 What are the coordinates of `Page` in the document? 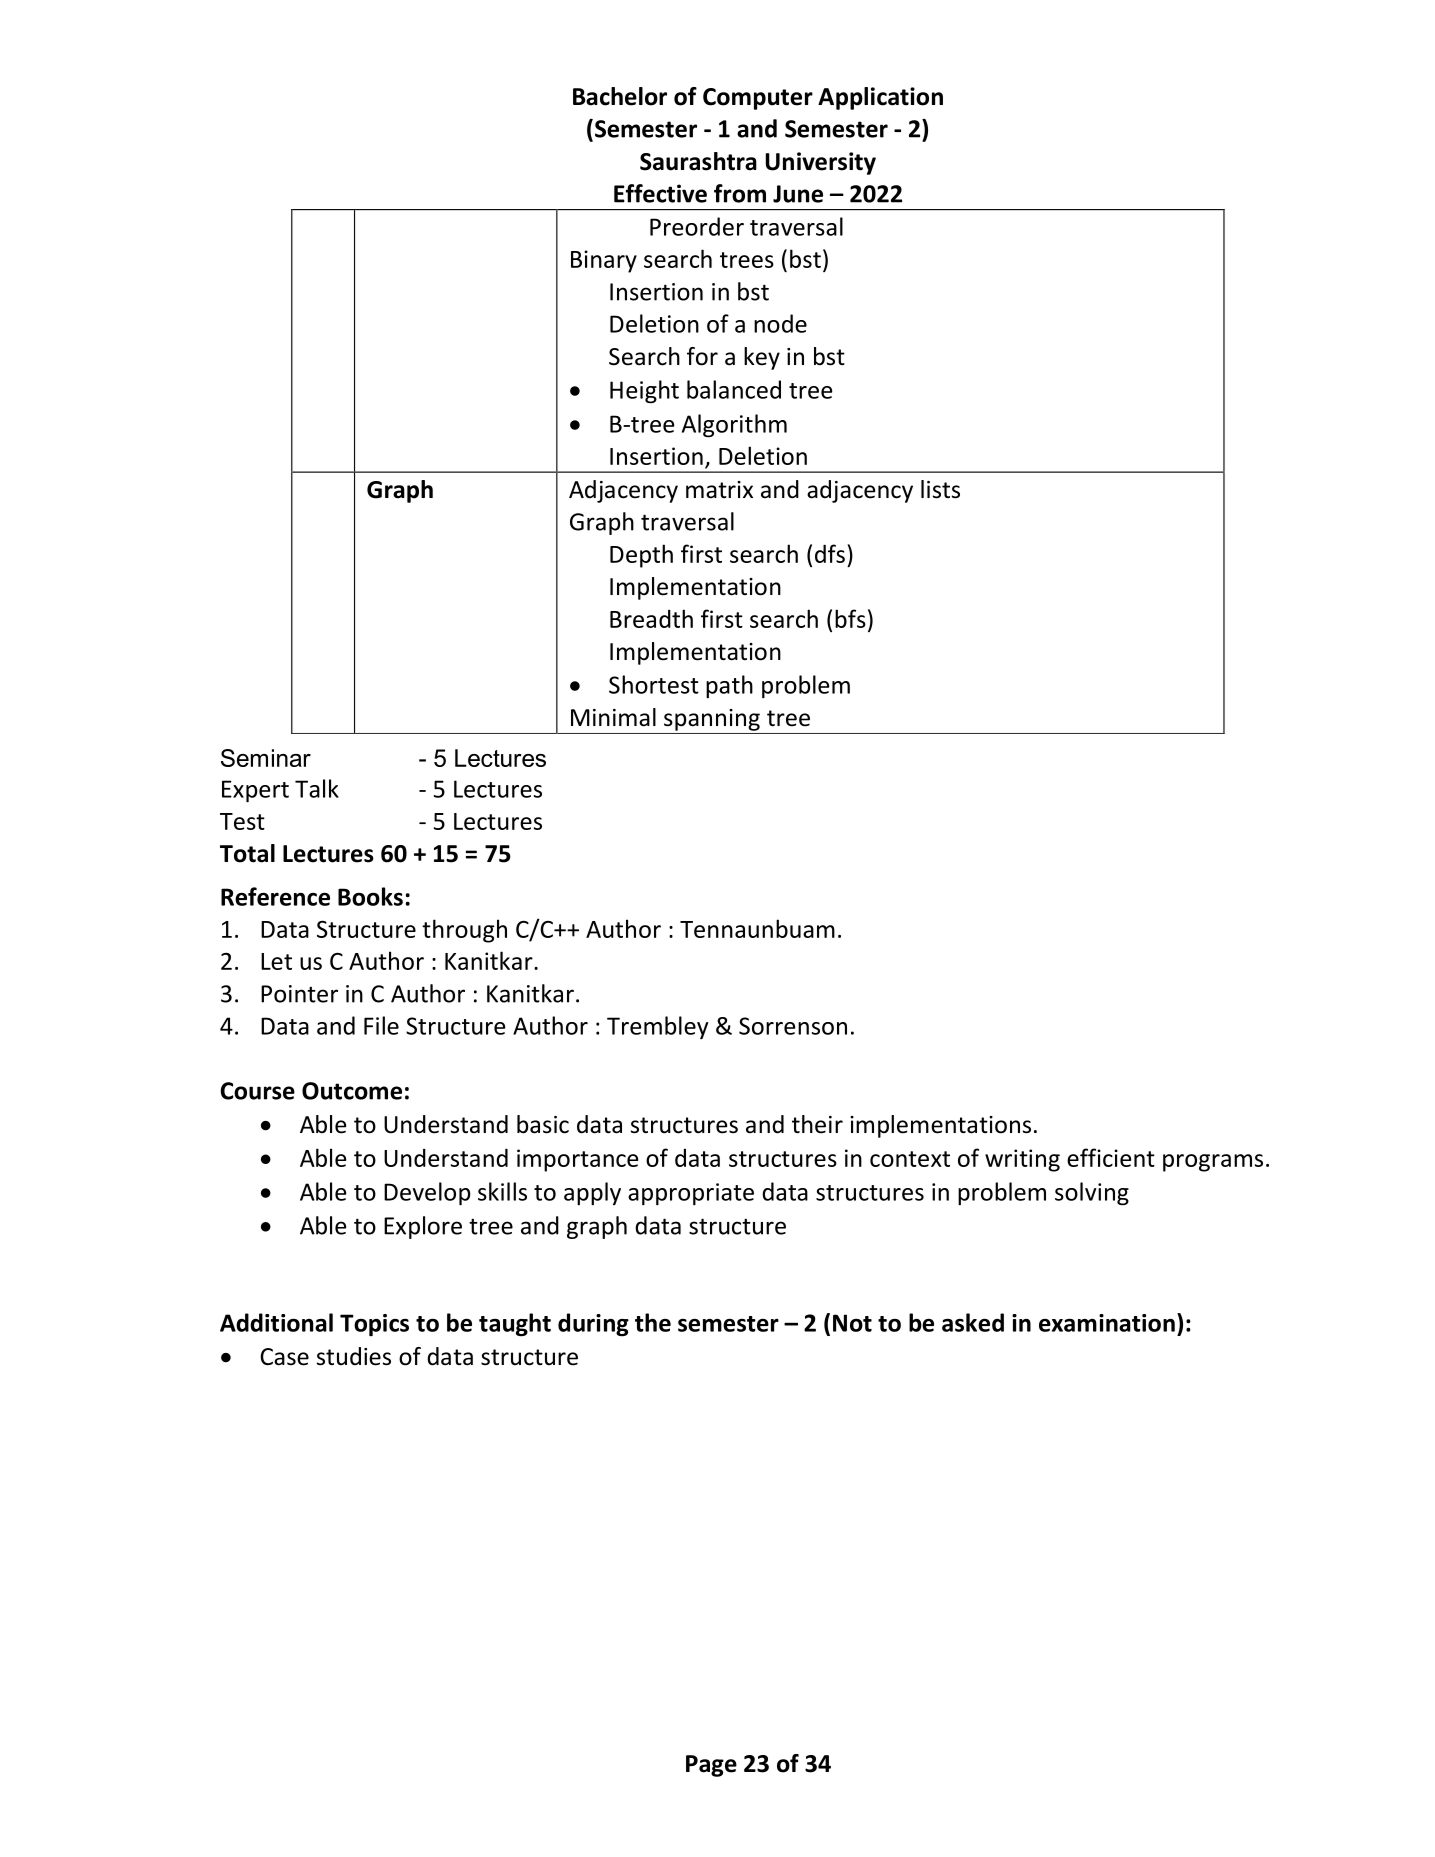 It's located at (711, 1766).
